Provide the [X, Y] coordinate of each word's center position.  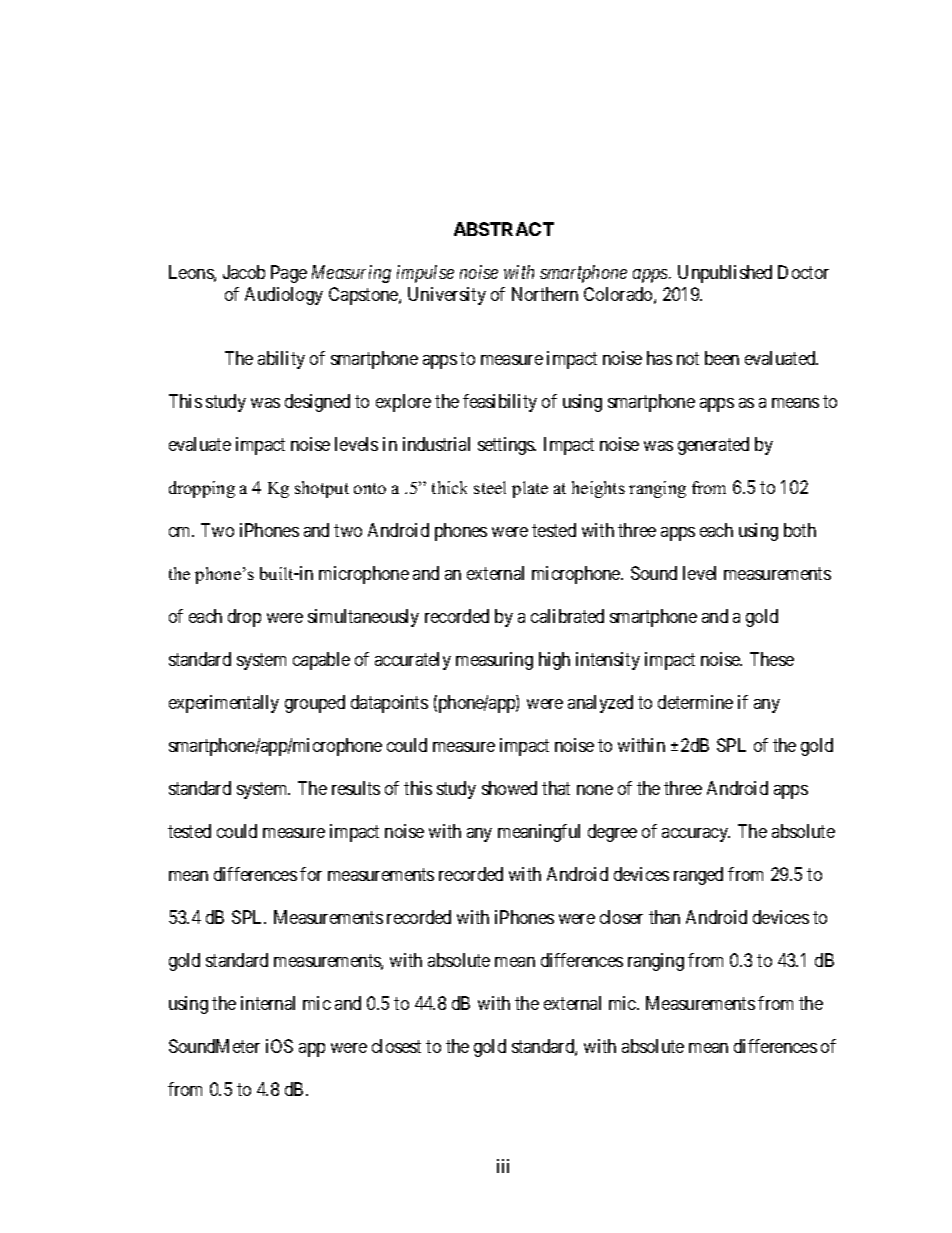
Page [289, 274]
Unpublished [725, 274]
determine [695, 702]
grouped [315, 704]
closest [396, 1046]
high [554, 661]
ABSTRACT [504, 229]
